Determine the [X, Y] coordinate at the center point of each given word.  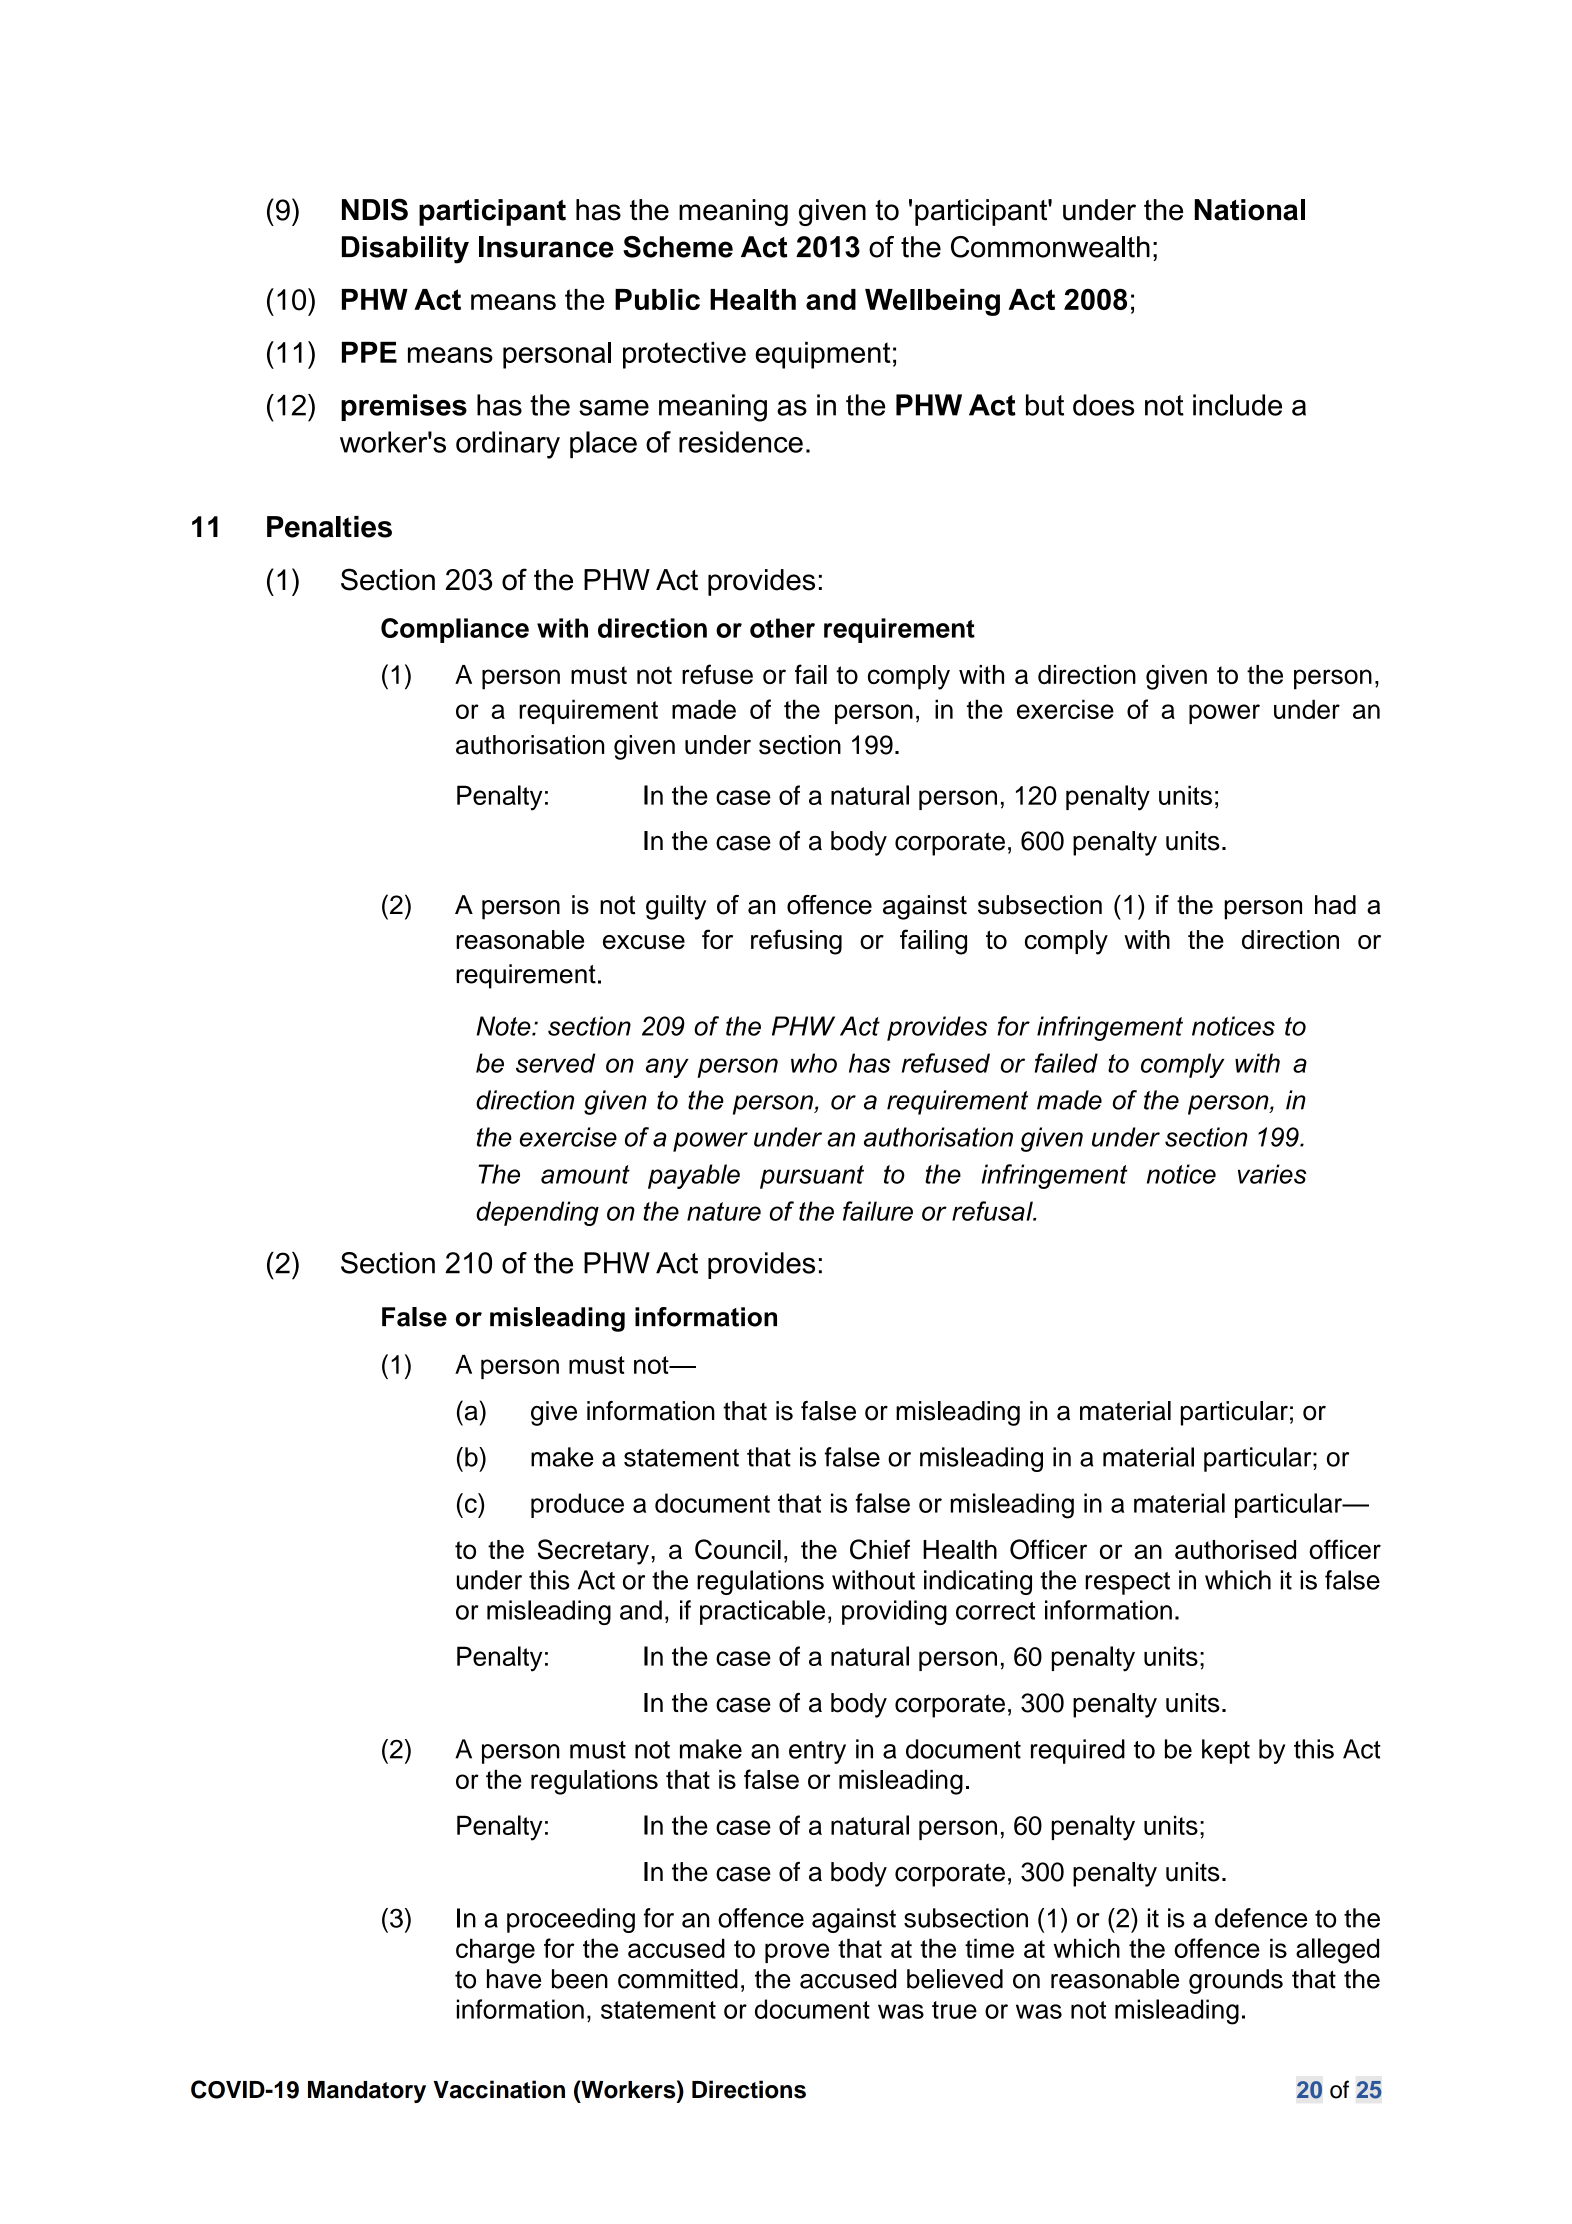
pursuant [812, 1177]
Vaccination [499, 2089]
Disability [405, 250]
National [1250, 210]
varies [1272, 1174]
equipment [823, 355]
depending [537, 1213]
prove [797, 1953]
